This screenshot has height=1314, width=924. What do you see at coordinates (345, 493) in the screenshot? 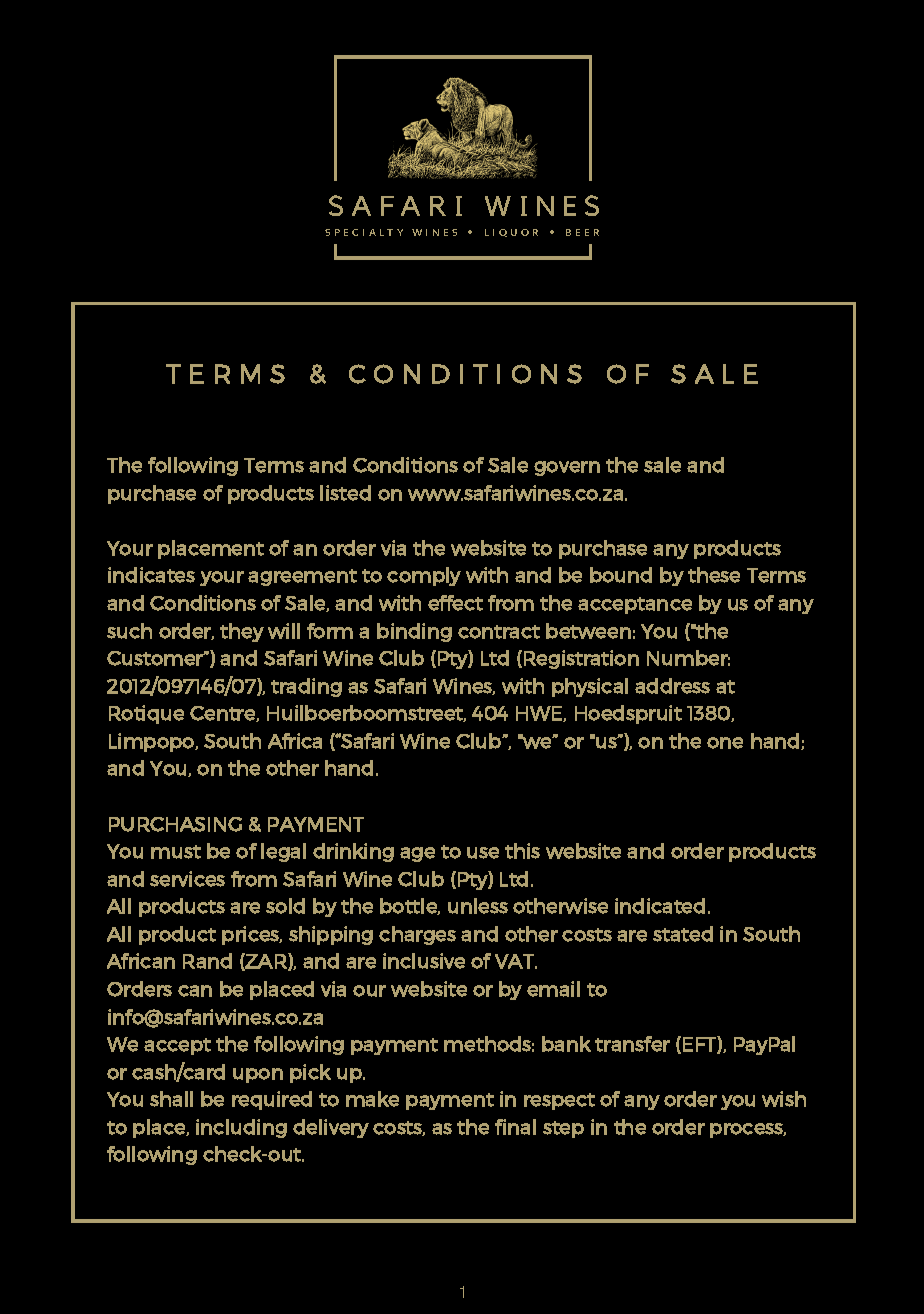
I see `listed` at bounding box center [345, 493].
